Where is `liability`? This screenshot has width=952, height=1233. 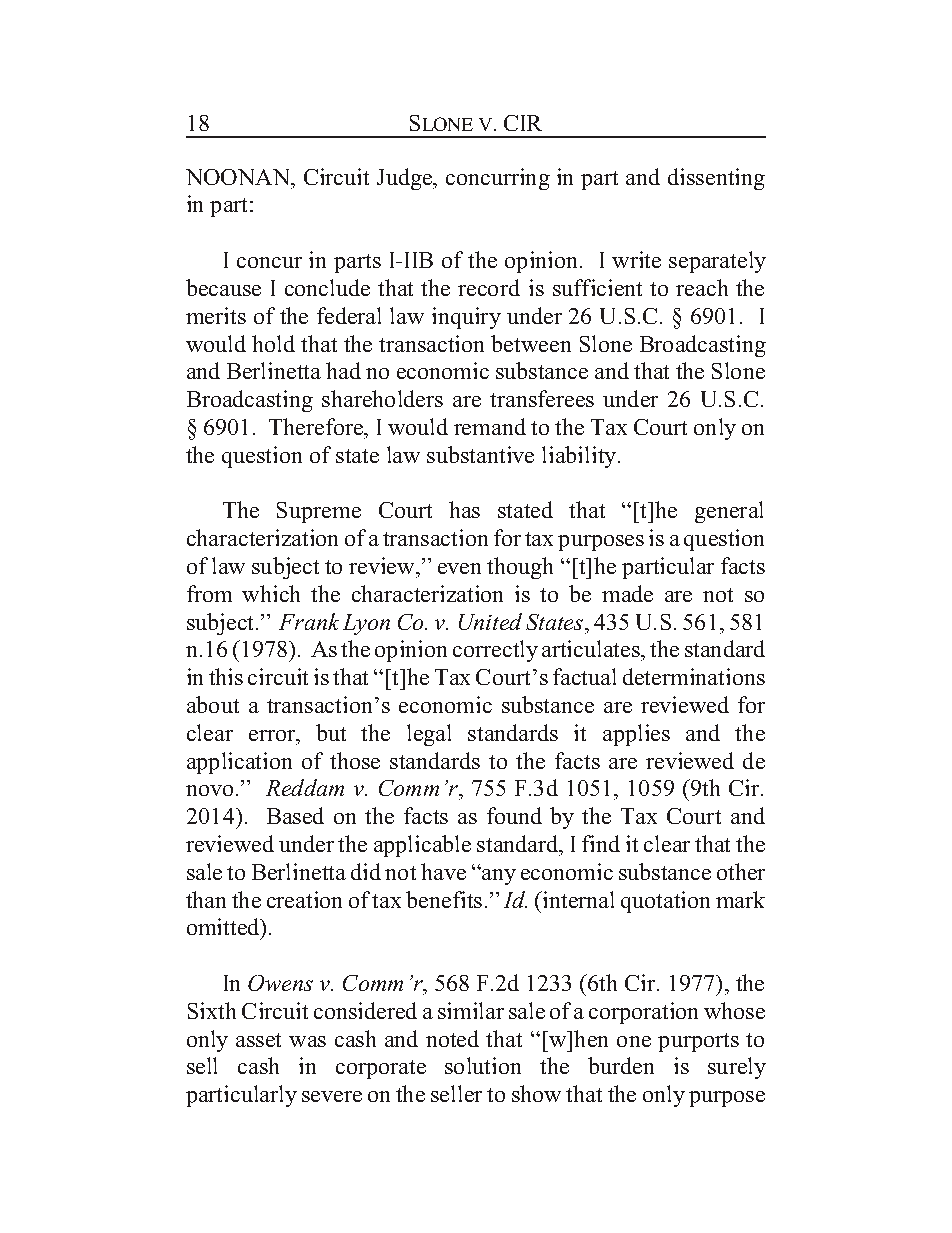 liability is located at coordinates (580, 457).
